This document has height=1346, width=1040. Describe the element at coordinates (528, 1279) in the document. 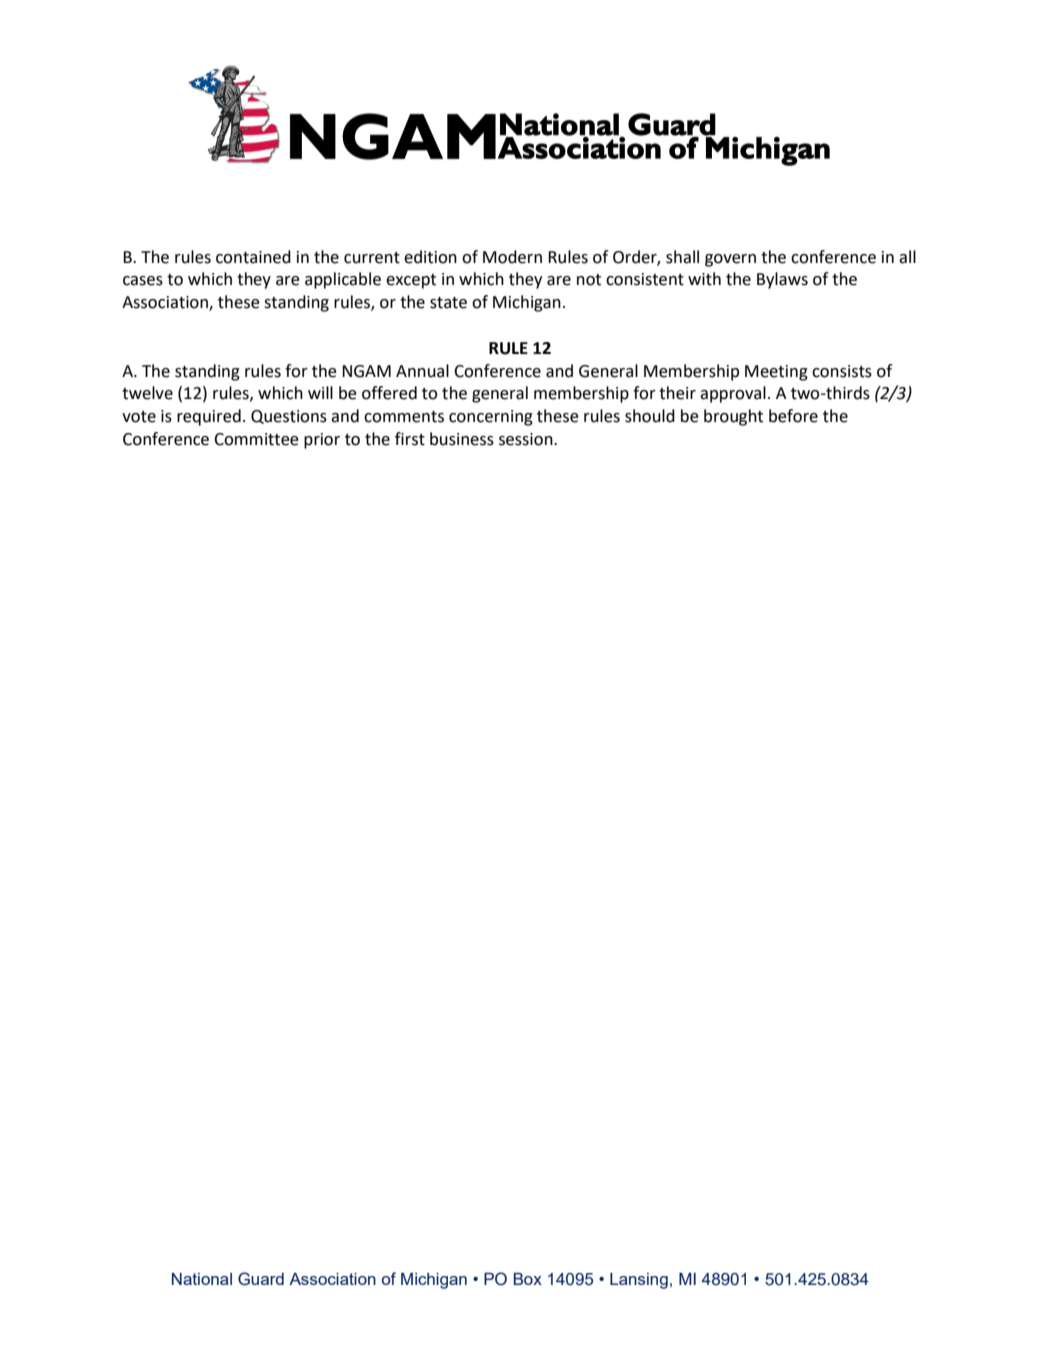

I see `Box` at that location.
